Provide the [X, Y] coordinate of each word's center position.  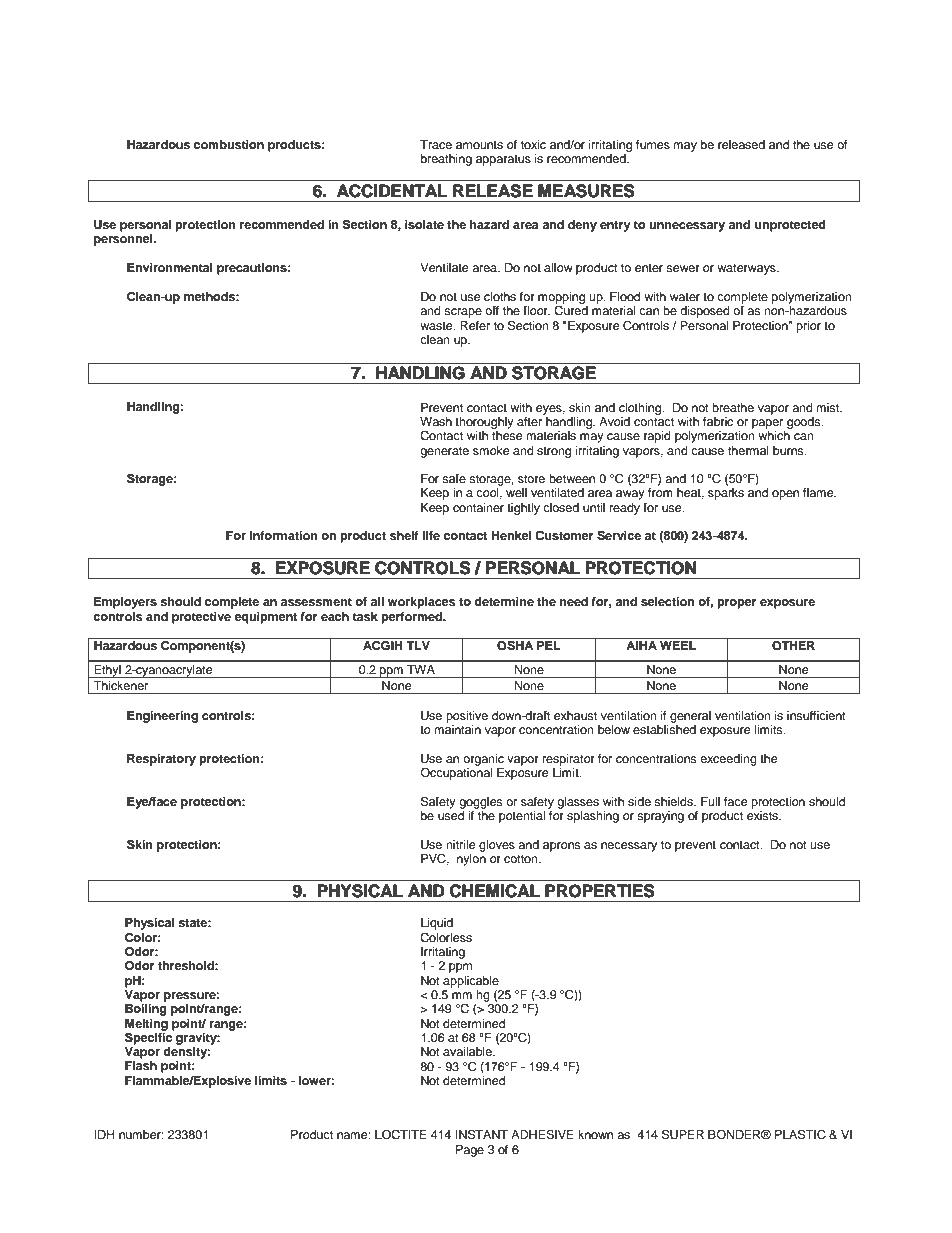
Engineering [162, 717]
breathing [446, 160]
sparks [726, 494]
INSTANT [481, 1134]
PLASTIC [800, 1134]
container [478, 507]
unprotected [790, 226]
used [451, 815]
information [284, 535]
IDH [104, 1134]
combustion [229, 144]
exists [763, 815]
